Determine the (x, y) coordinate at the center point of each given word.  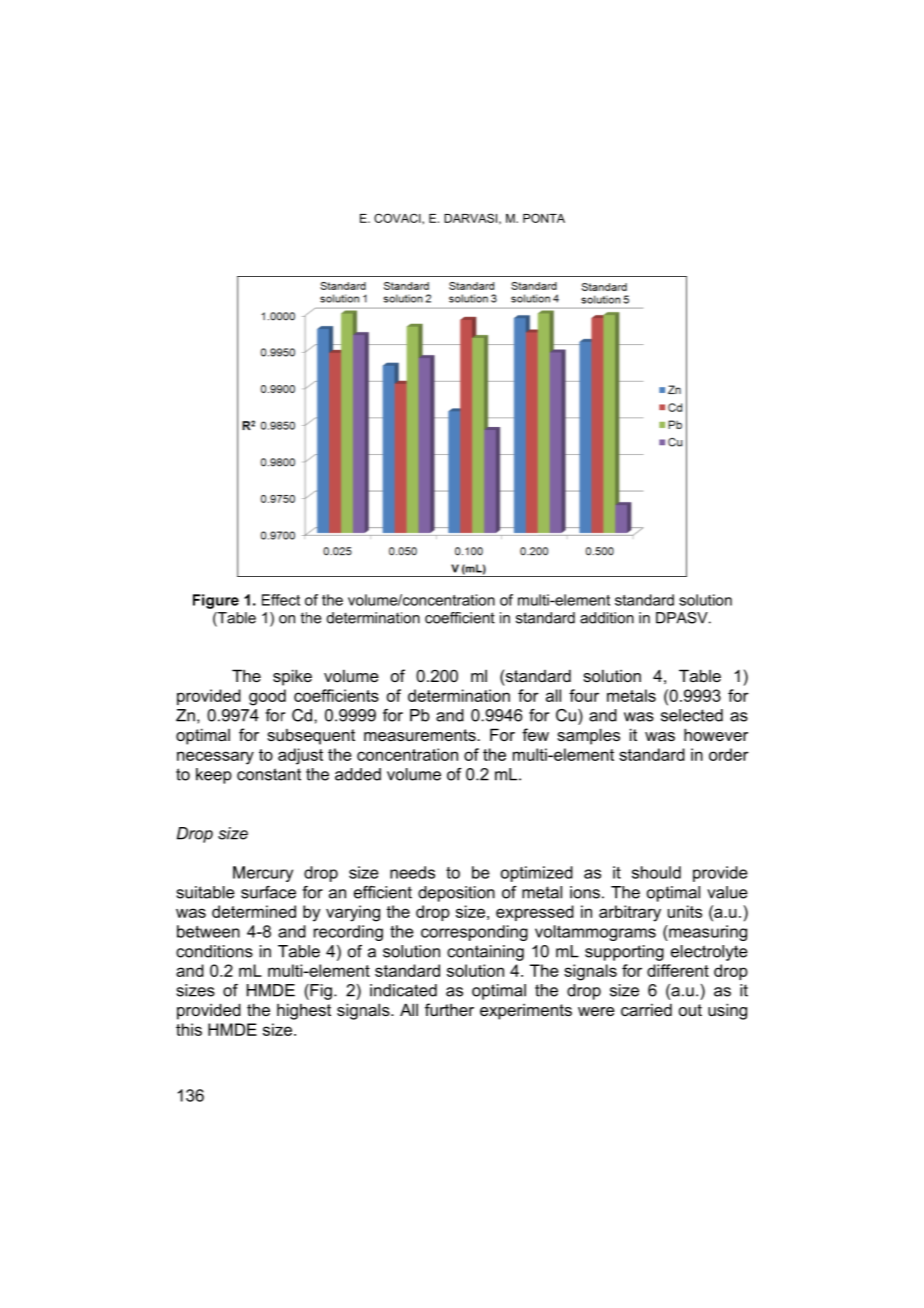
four (584, 695)
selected (692, 715)
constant (269, 774)
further (449, 1009)
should (656, 872)
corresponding (474, 933)
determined (254, 911)
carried (646, 1009)
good (267, 697)
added (358, 774)
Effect (281, 600)
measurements (421, 735)
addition (607, 618)
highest (304, 1011)
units (685, 911)
